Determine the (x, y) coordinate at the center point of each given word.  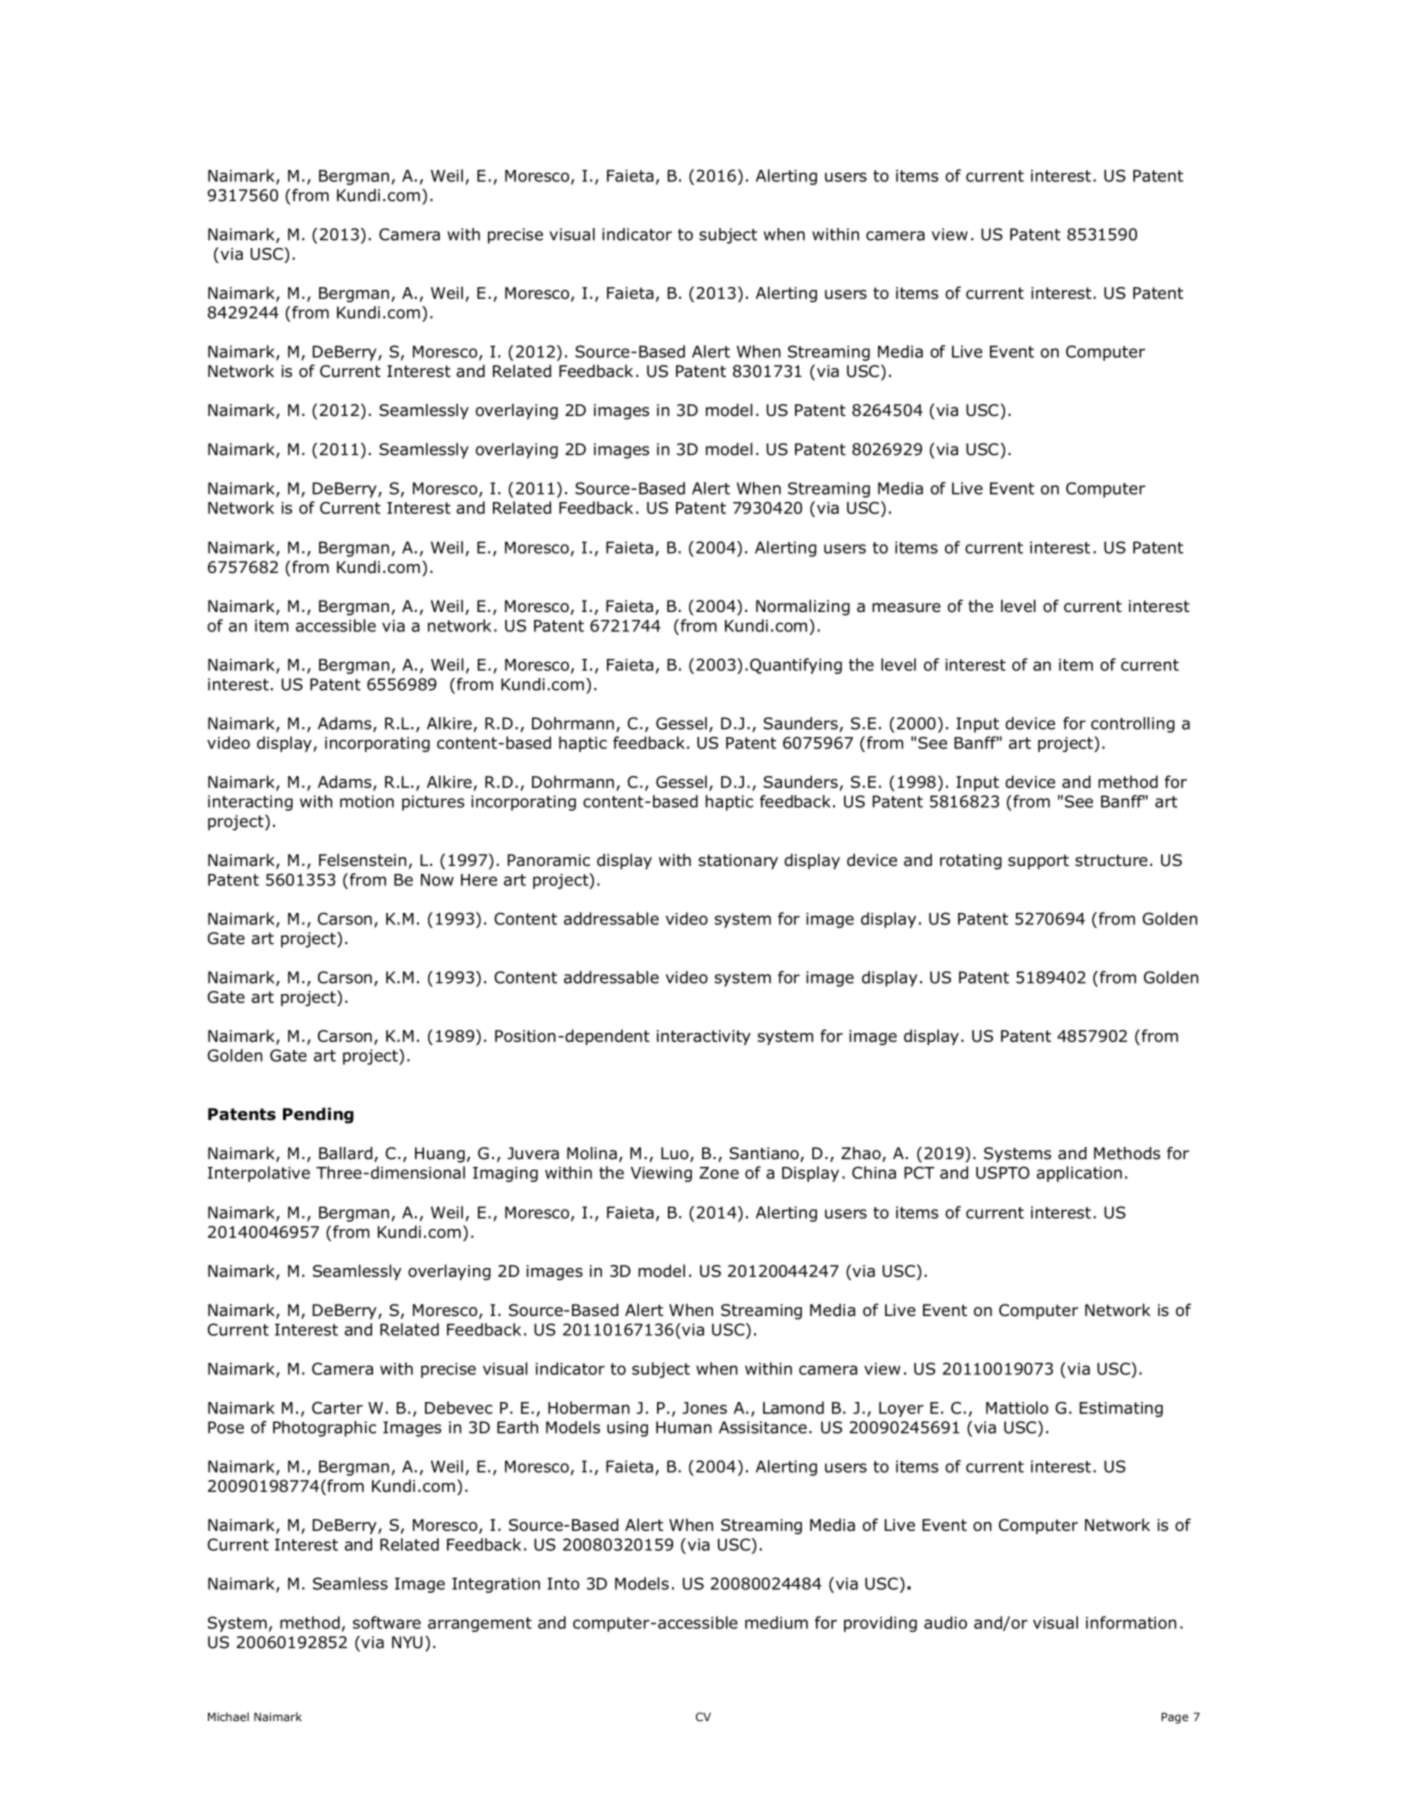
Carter (337, 1408)
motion (367, 801)
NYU (407, 1642)
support (1038, 862)
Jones (704, 1408)
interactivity (704, 1037)
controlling (1133, 725)
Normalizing (803, 607)
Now (437, 880)
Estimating (1121, 1409)
